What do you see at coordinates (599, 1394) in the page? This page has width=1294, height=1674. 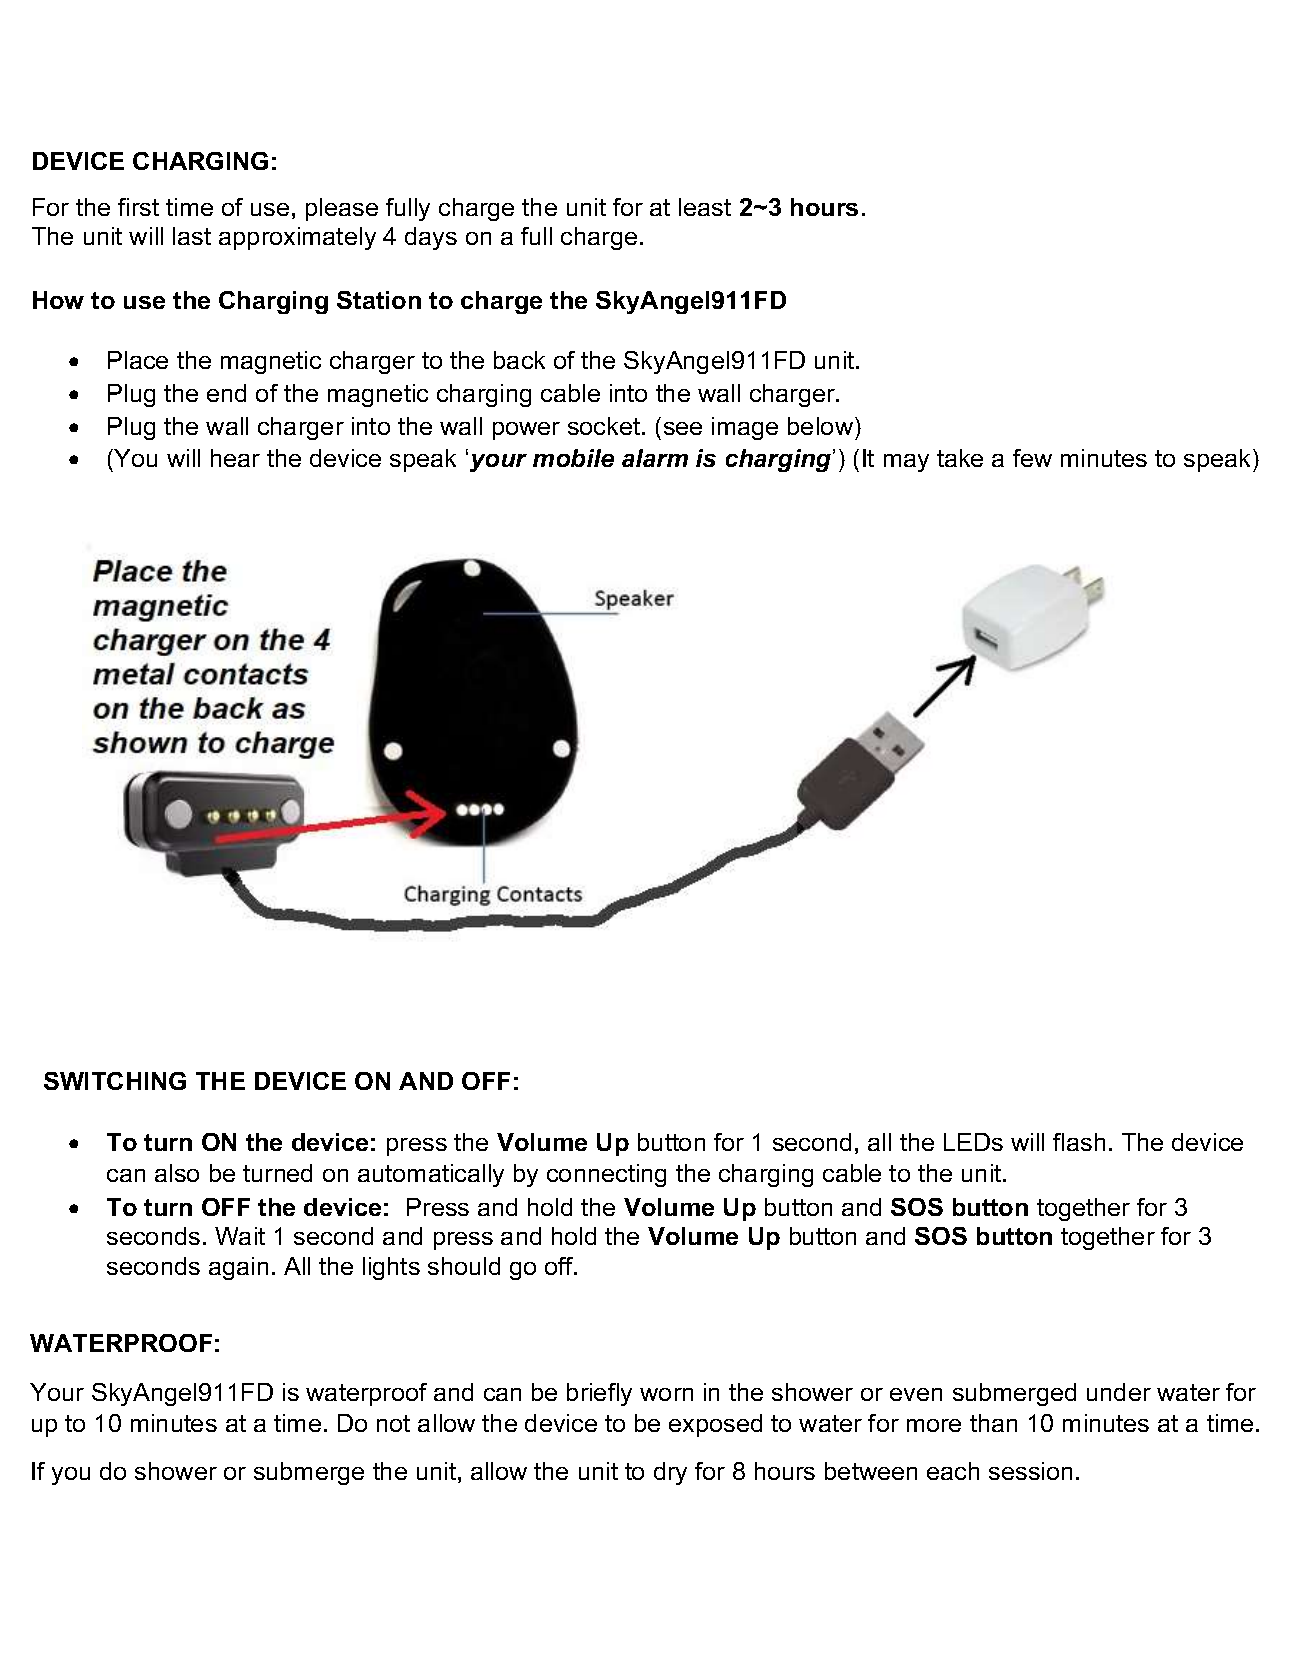 I see `briefly` at bounding box center [599, 1394].
